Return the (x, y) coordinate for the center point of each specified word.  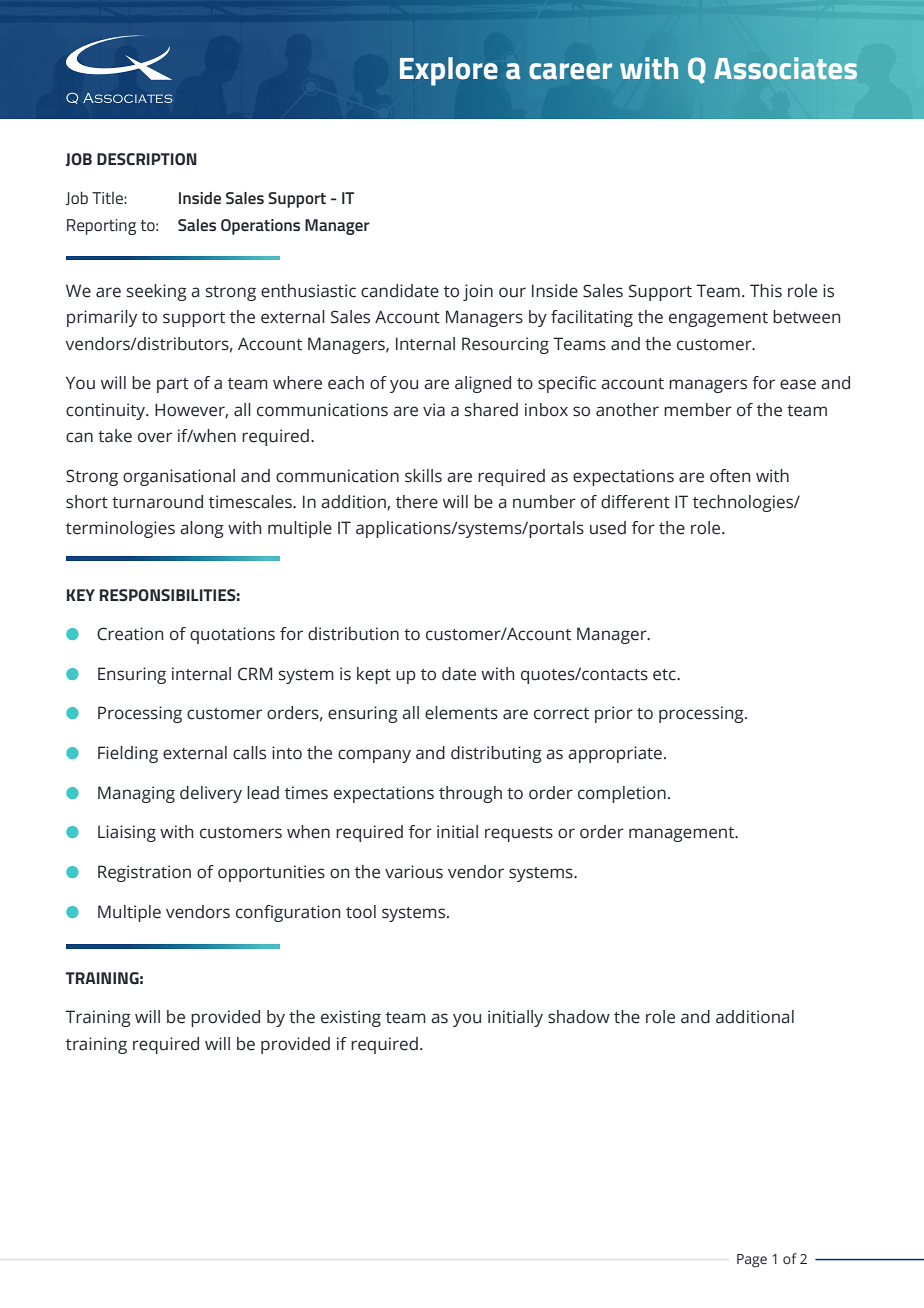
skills (423, 476)
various (414, 872)
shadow (579, 1017)
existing (351, 1018)
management (683, 834)
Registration (144, 873)
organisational (179, 477)
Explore (449, 71)
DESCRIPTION (147, 159)
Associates (785, 68)
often (730, 476)
